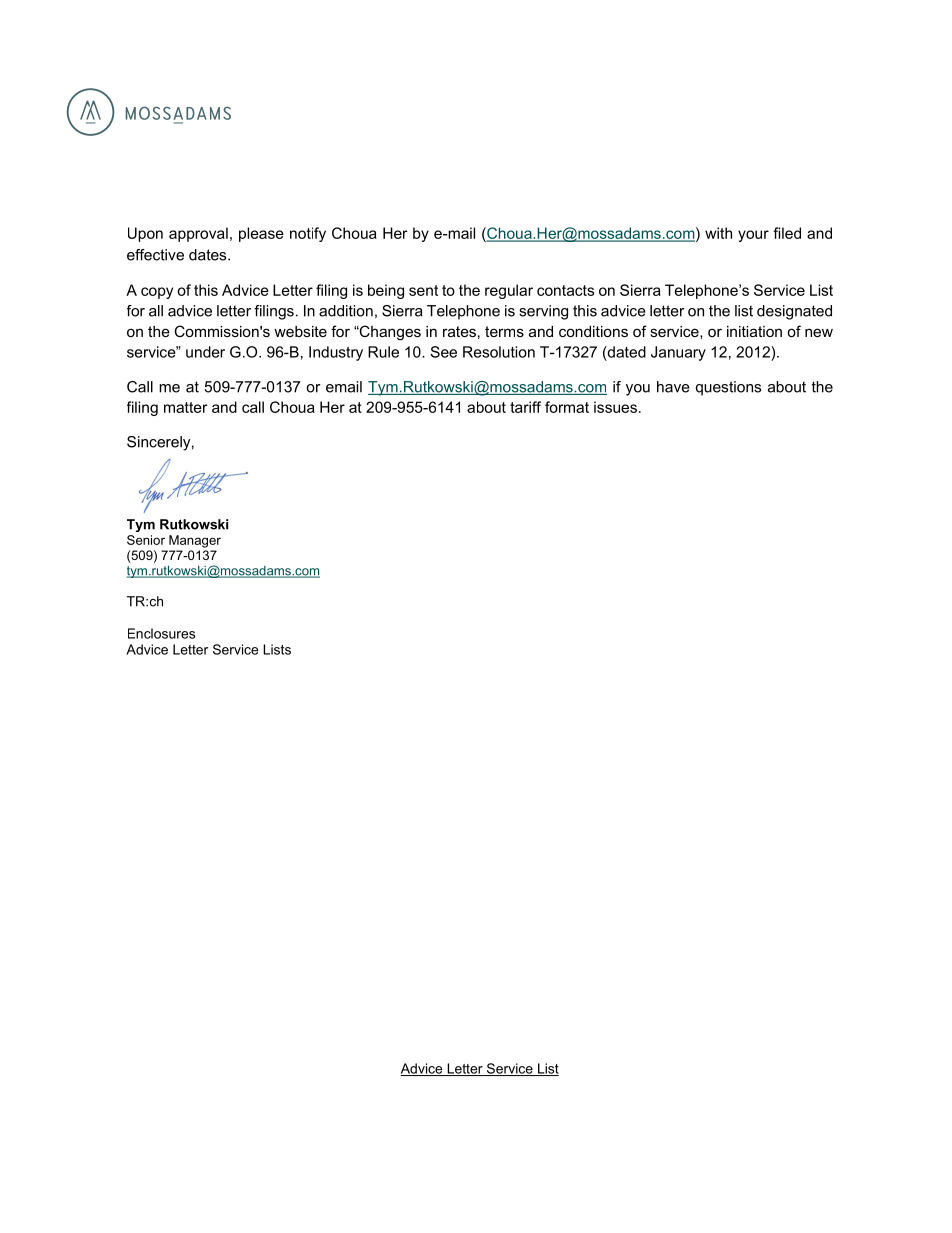  Describe the element at coordinates (205, 352) in the screenshot. I see `under` at that location.
